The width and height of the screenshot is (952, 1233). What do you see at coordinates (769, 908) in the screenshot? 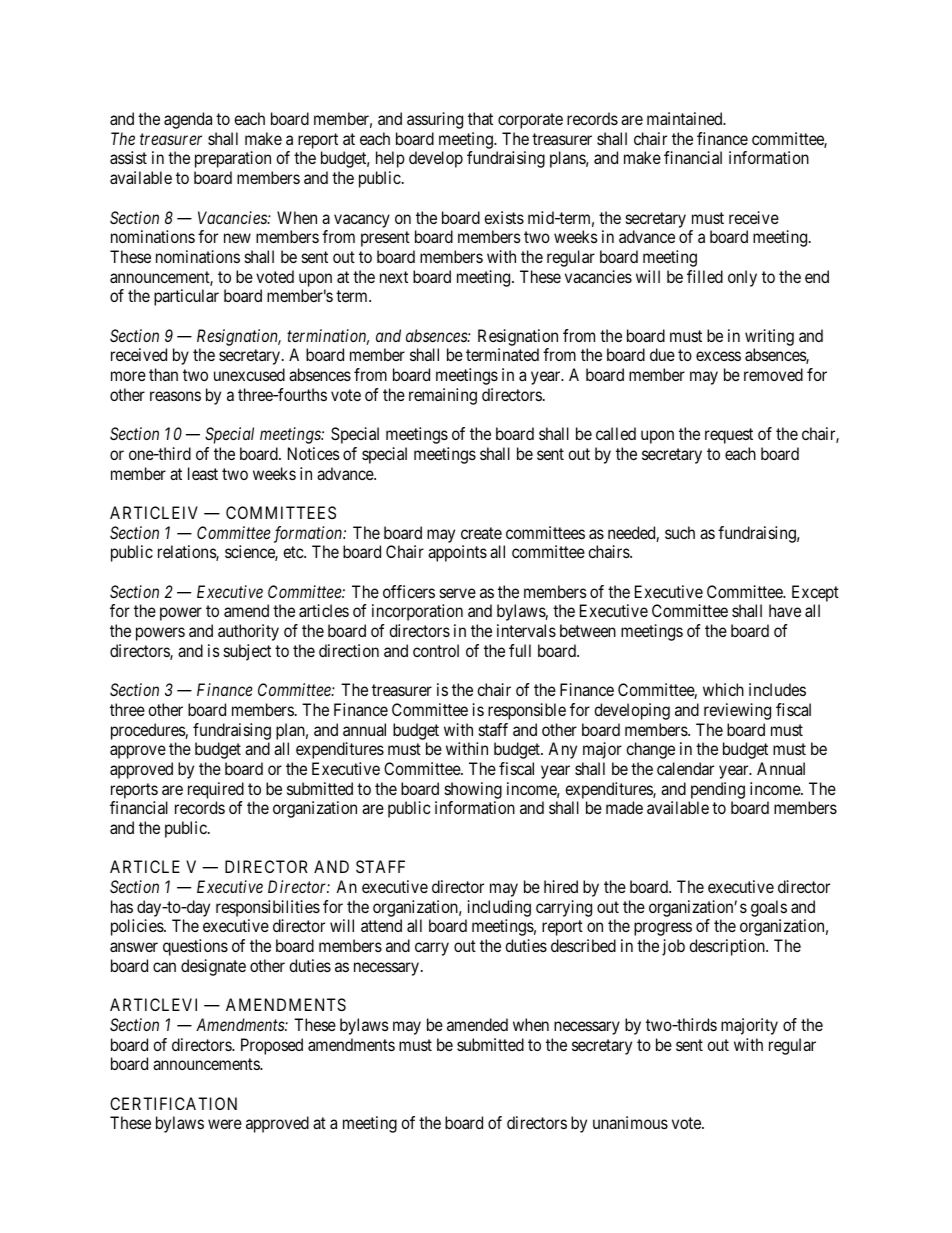
I see `goals` at bounding box center [769, 908].
